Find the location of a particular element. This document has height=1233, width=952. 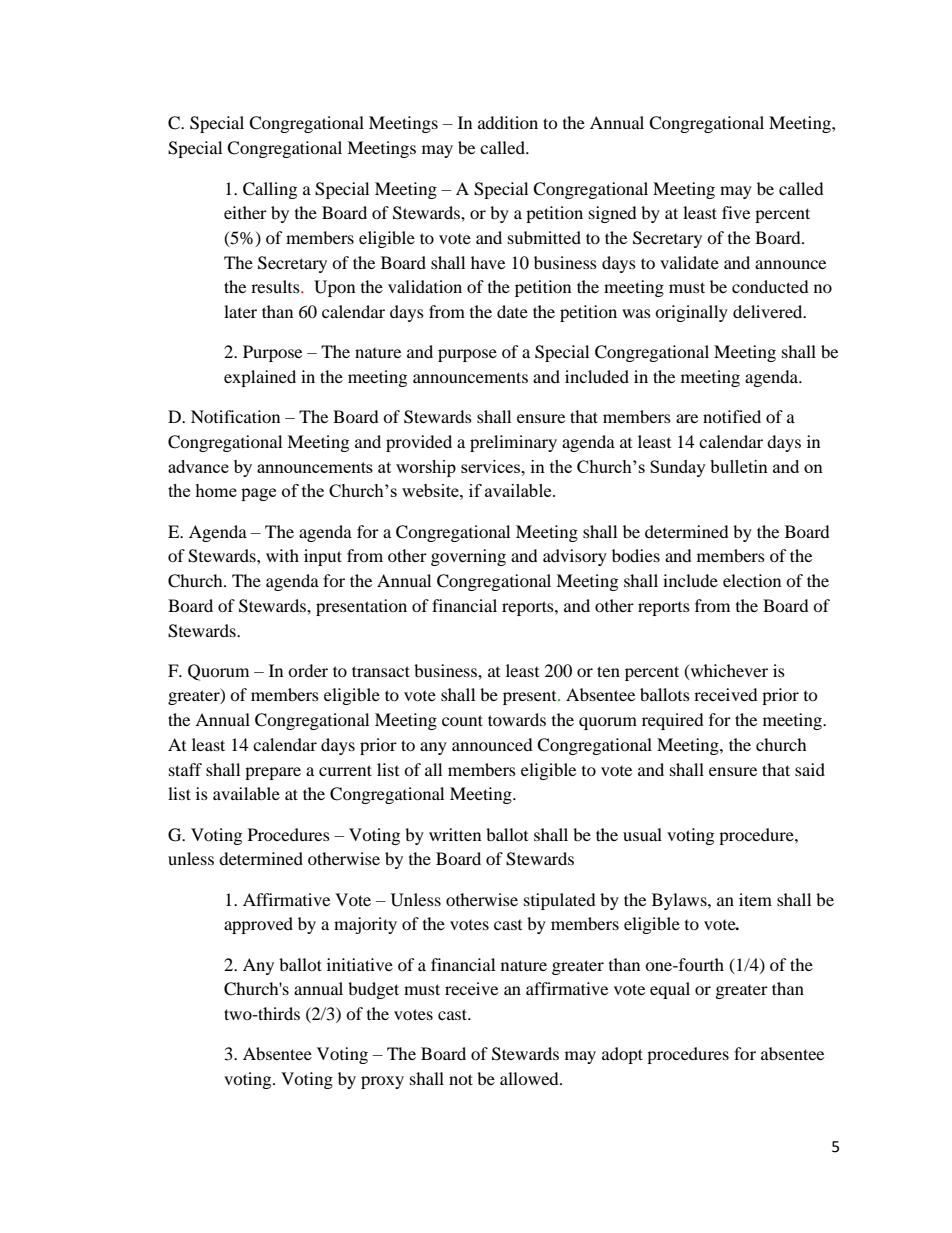

election is located at coordinates (752, 580).
